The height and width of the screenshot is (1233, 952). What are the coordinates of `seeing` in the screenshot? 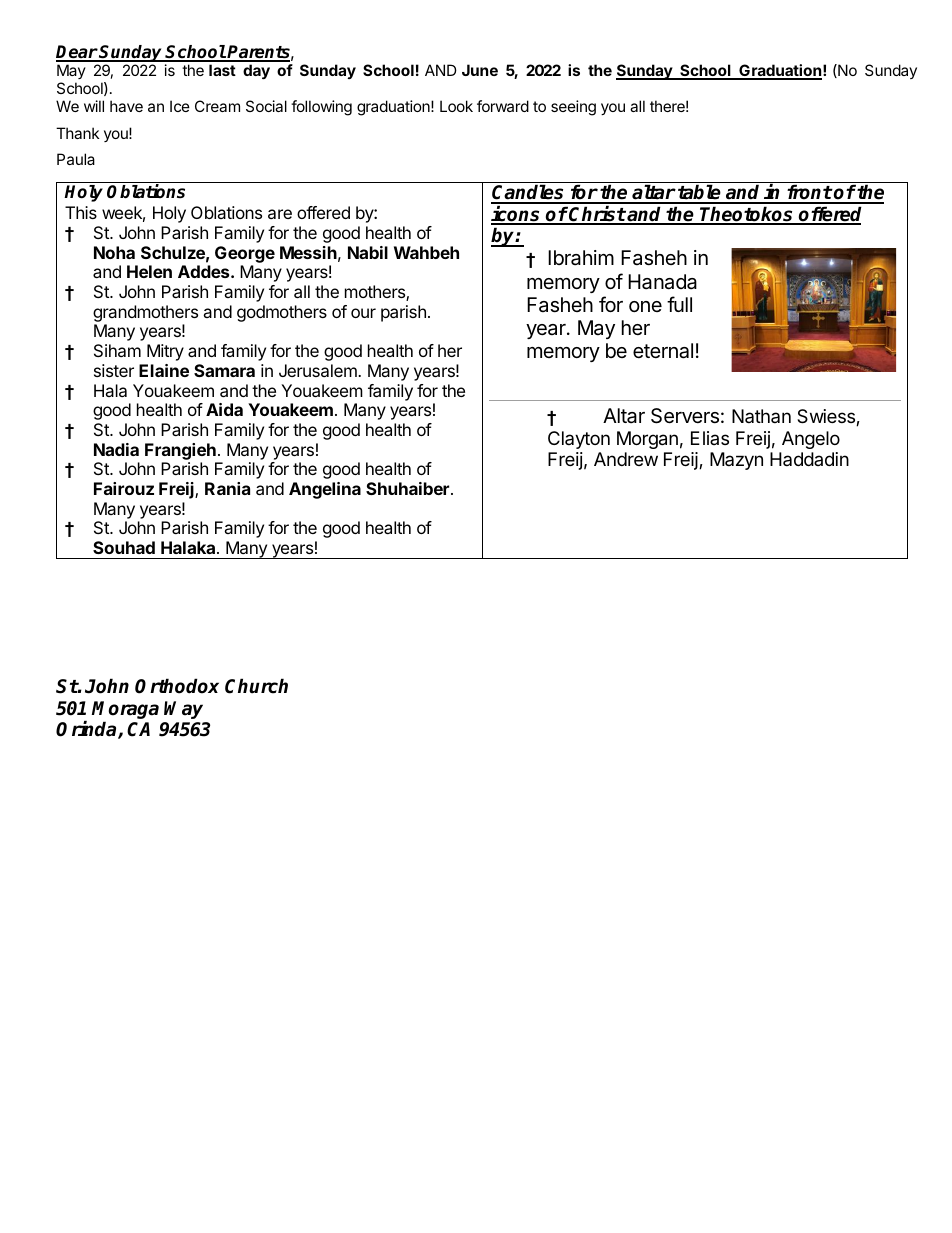 It's located at (573, 108).
